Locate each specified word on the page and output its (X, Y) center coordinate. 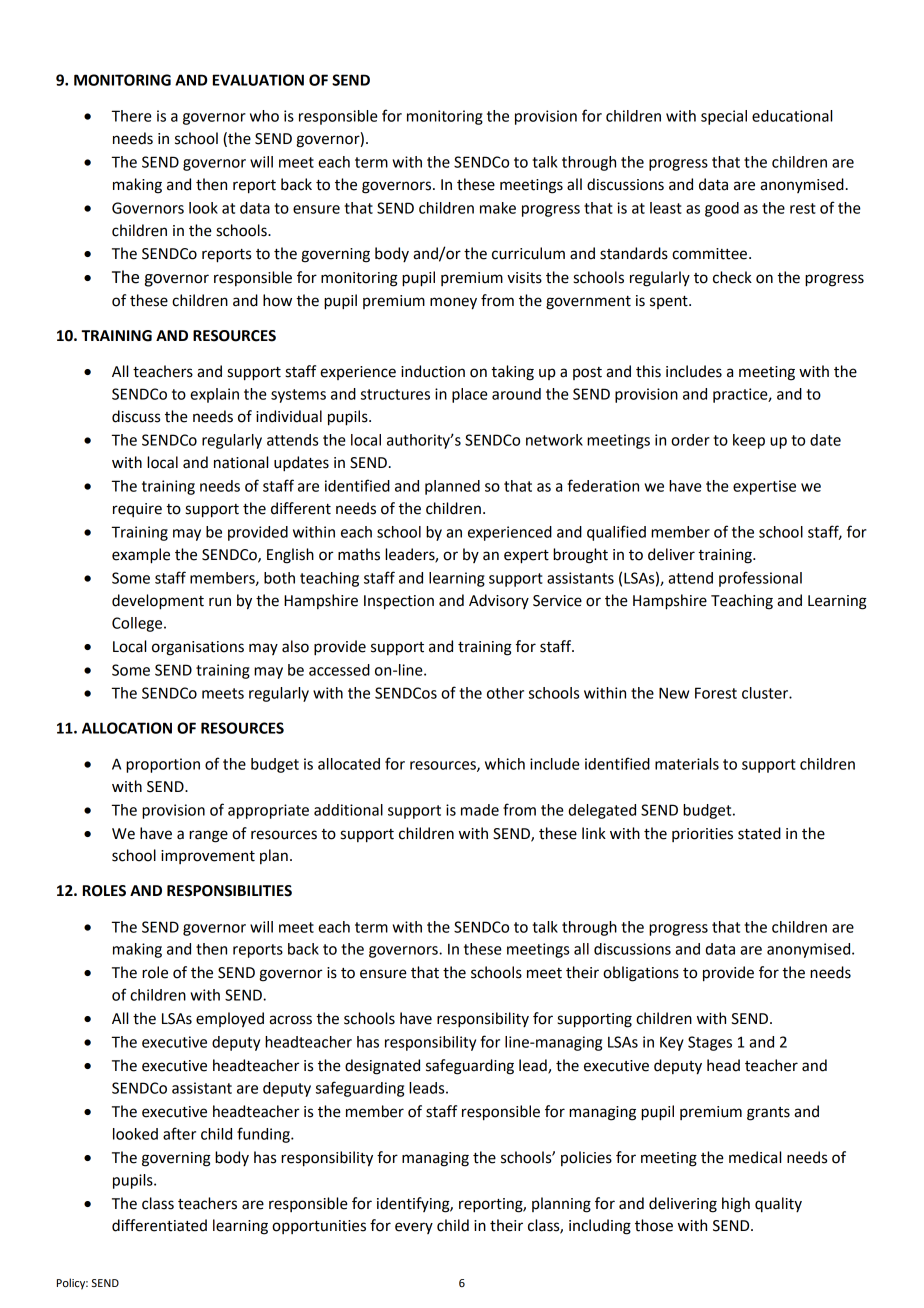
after (179, 1133)
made (480, 810)
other (505, 693)
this (648, 371)
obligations (641, 974)
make (498, 208)
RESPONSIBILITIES (229, 891)
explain (214, 395)
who (264, 116)
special (724, 117)
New (674, 693)
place (470, 395)
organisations (198, 648)
